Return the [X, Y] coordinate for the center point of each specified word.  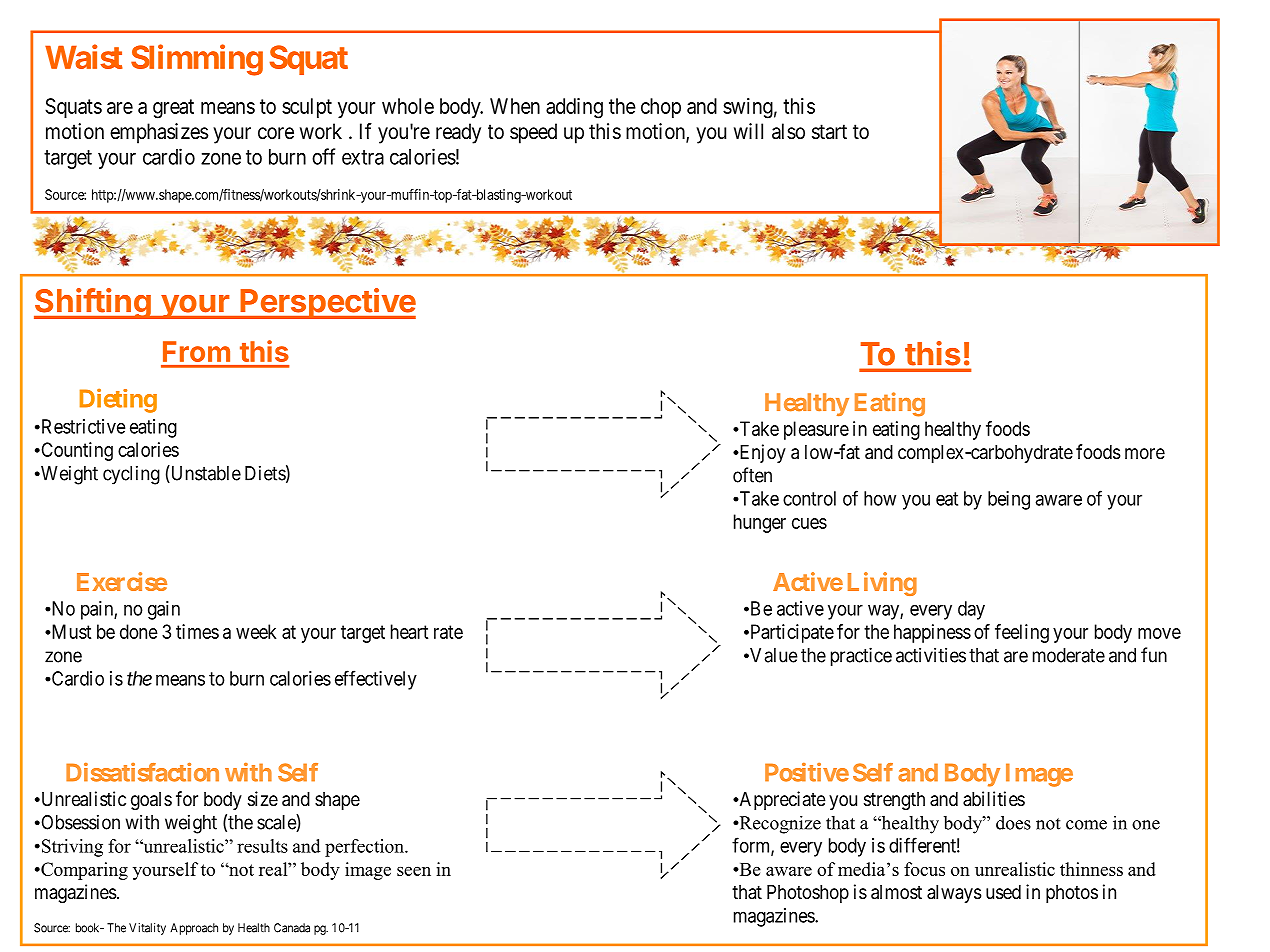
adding [574, 108]
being [1009, 500]
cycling [131, 475]
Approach [194, 929]
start [829, 132]
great [173, 109]
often [752, 475]
